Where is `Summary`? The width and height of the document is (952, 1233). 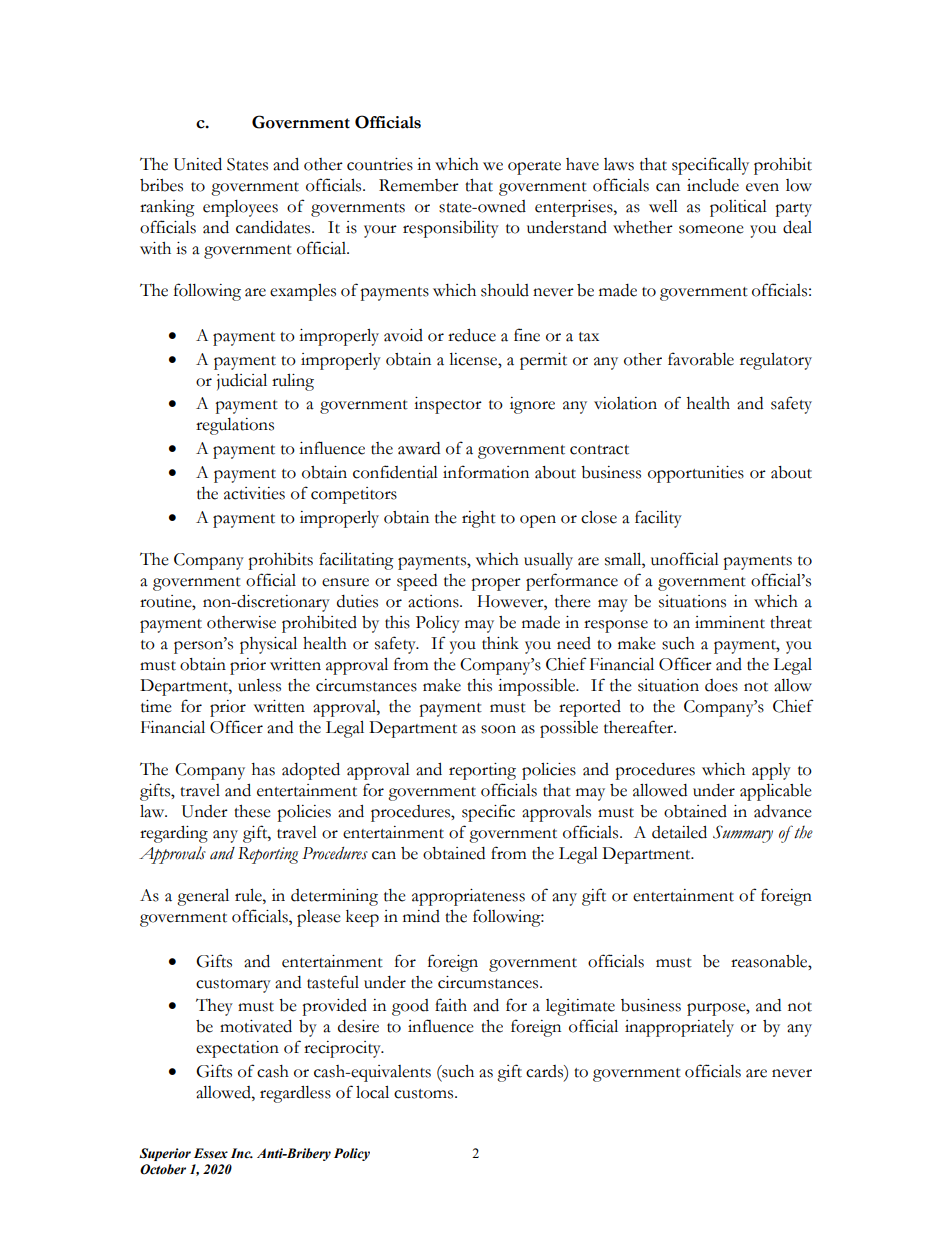
Summary is located at coordinates (743, 834).
